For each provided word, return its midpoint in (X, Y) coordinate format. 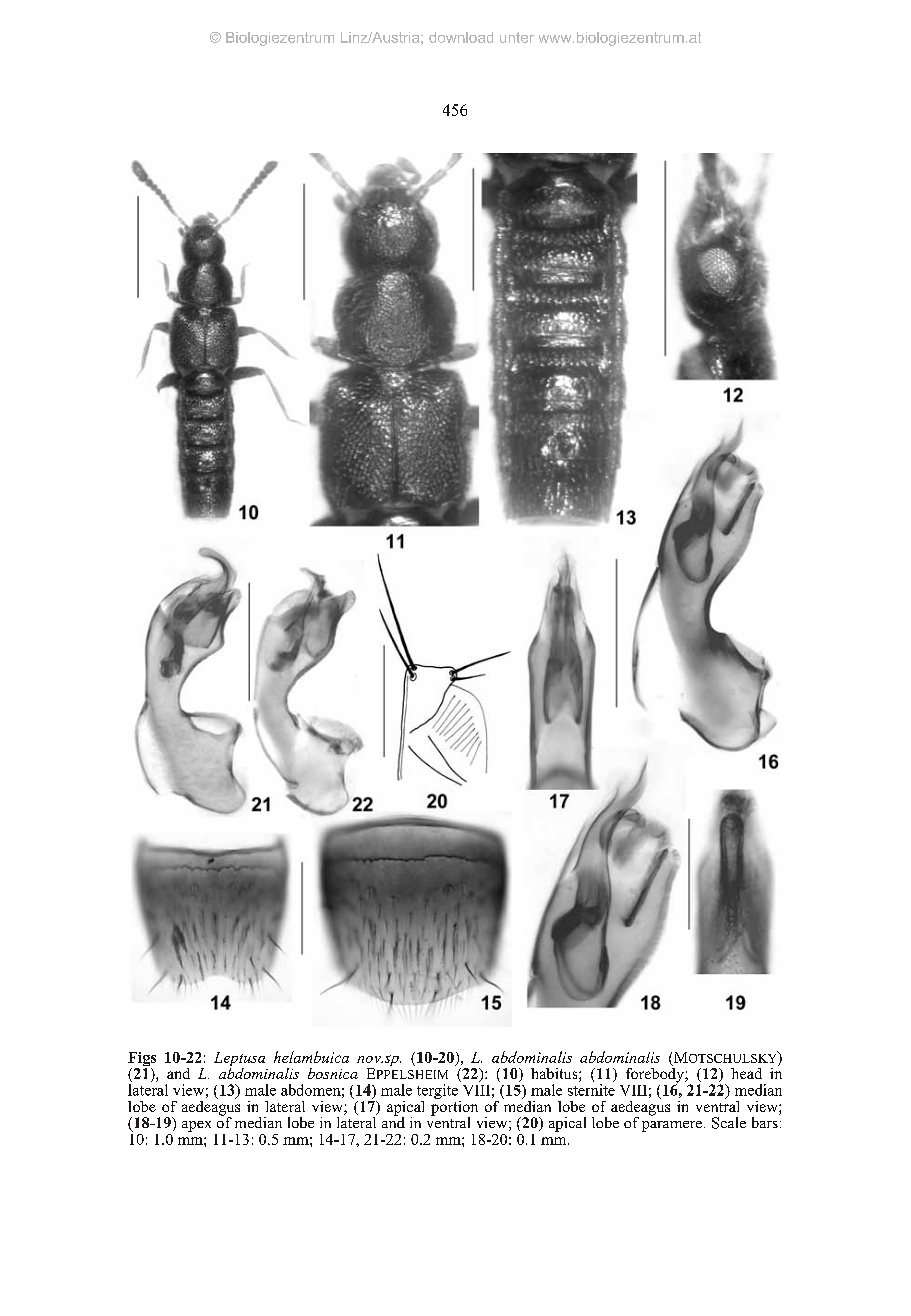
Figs (142, 1060)
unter (517, 37)
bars (766, 1121)
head (746, 1073)
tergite (438, 1093)
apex (196, 1126)
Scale (729, 1123)
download (461, 37)
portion (454, 1108)
